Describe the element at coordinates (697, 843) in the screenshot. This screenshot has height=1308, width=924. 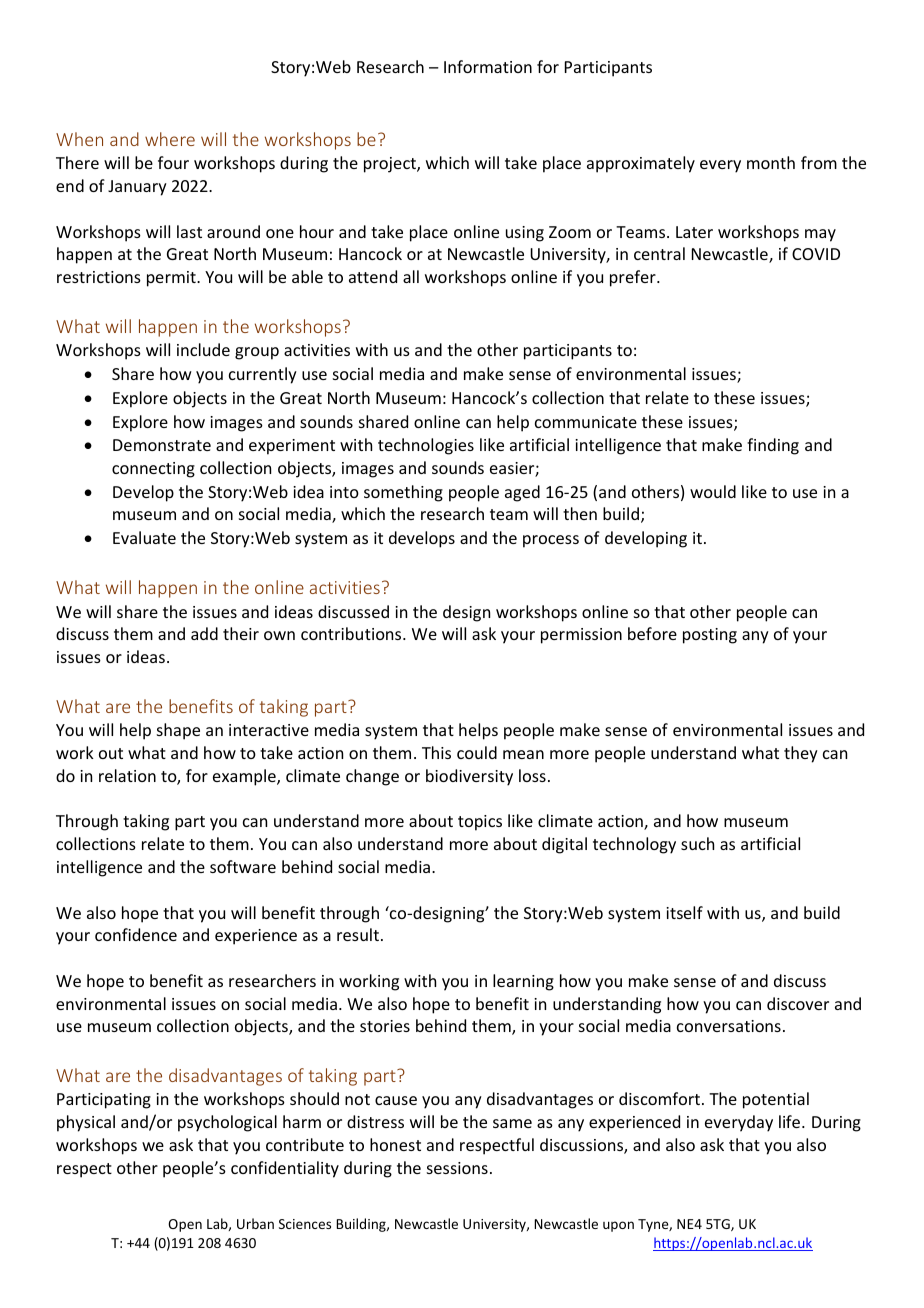
I see `such` at that location.
